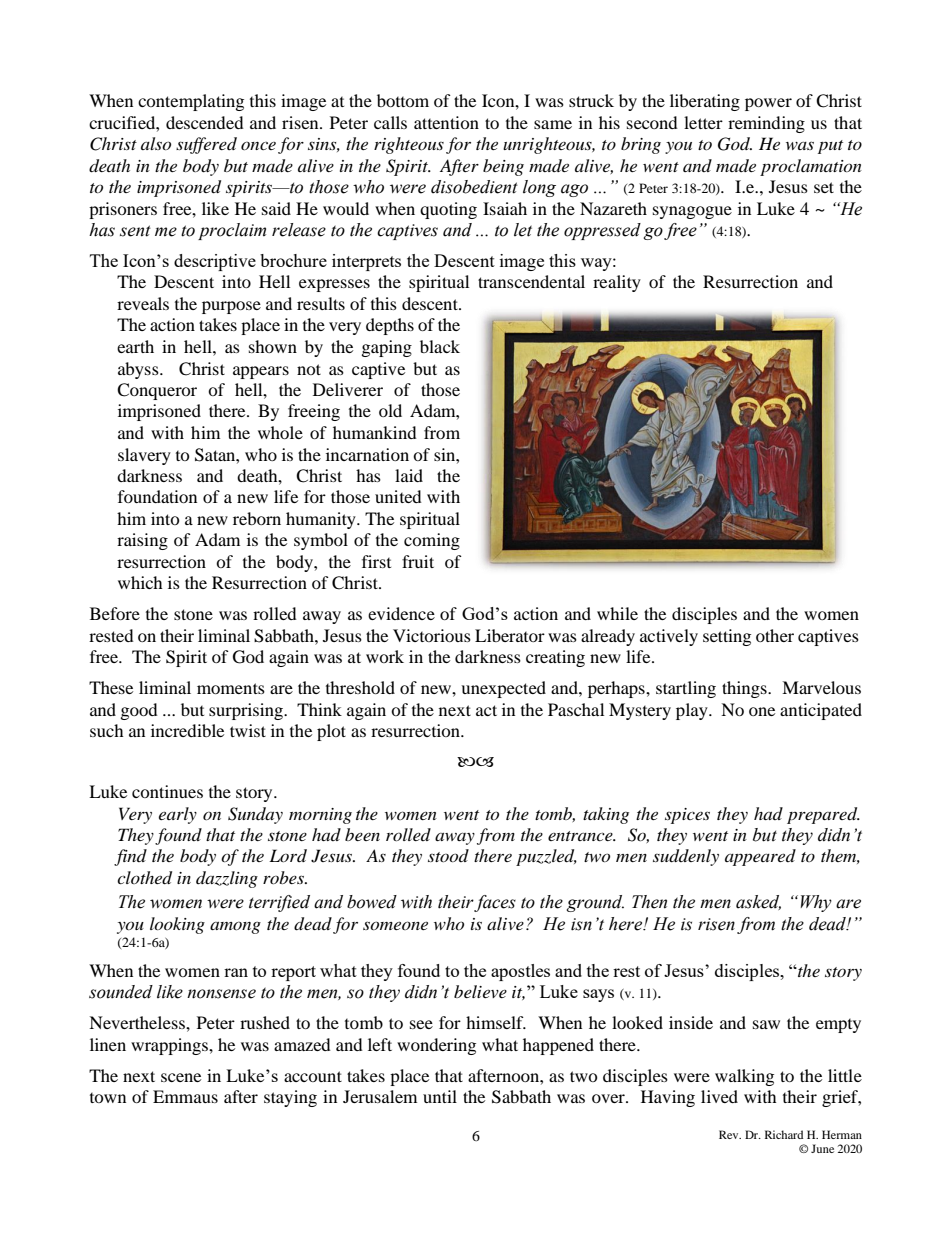 The image size is (952, 1233). I want to click on other, so click(775, 635).
